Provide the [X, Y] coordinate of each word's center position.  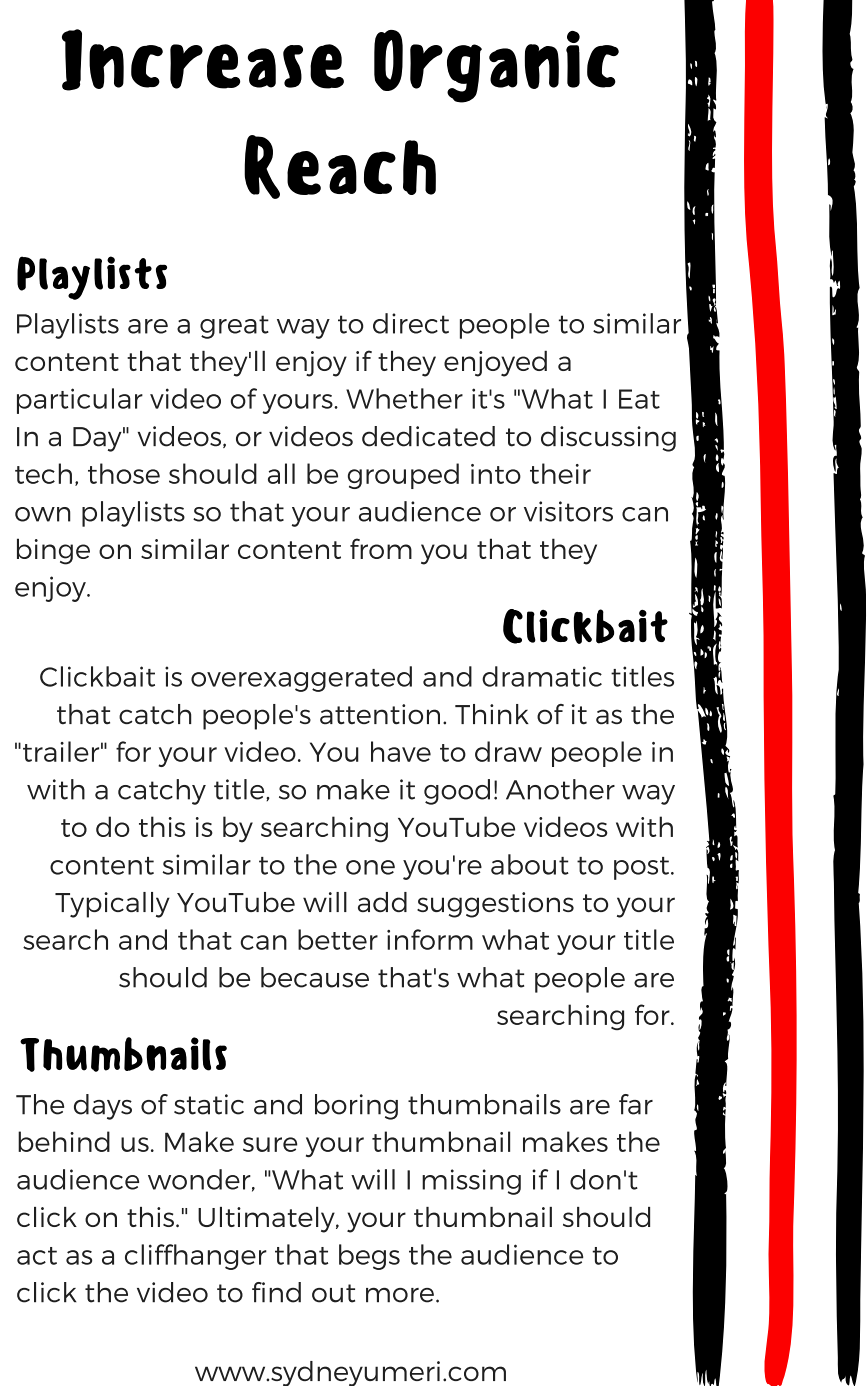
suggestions [495, 905]
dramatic [542, 676]
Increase [203, 60]
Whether [404, 398]
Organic [496, 66]
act [37, 1256]
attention [380, 714]
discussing [608, 439]
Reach [340, 167]
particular [80, 401]
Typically [112, 905]
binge [53, 551]
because [315, 977]
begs [369, 1257]
